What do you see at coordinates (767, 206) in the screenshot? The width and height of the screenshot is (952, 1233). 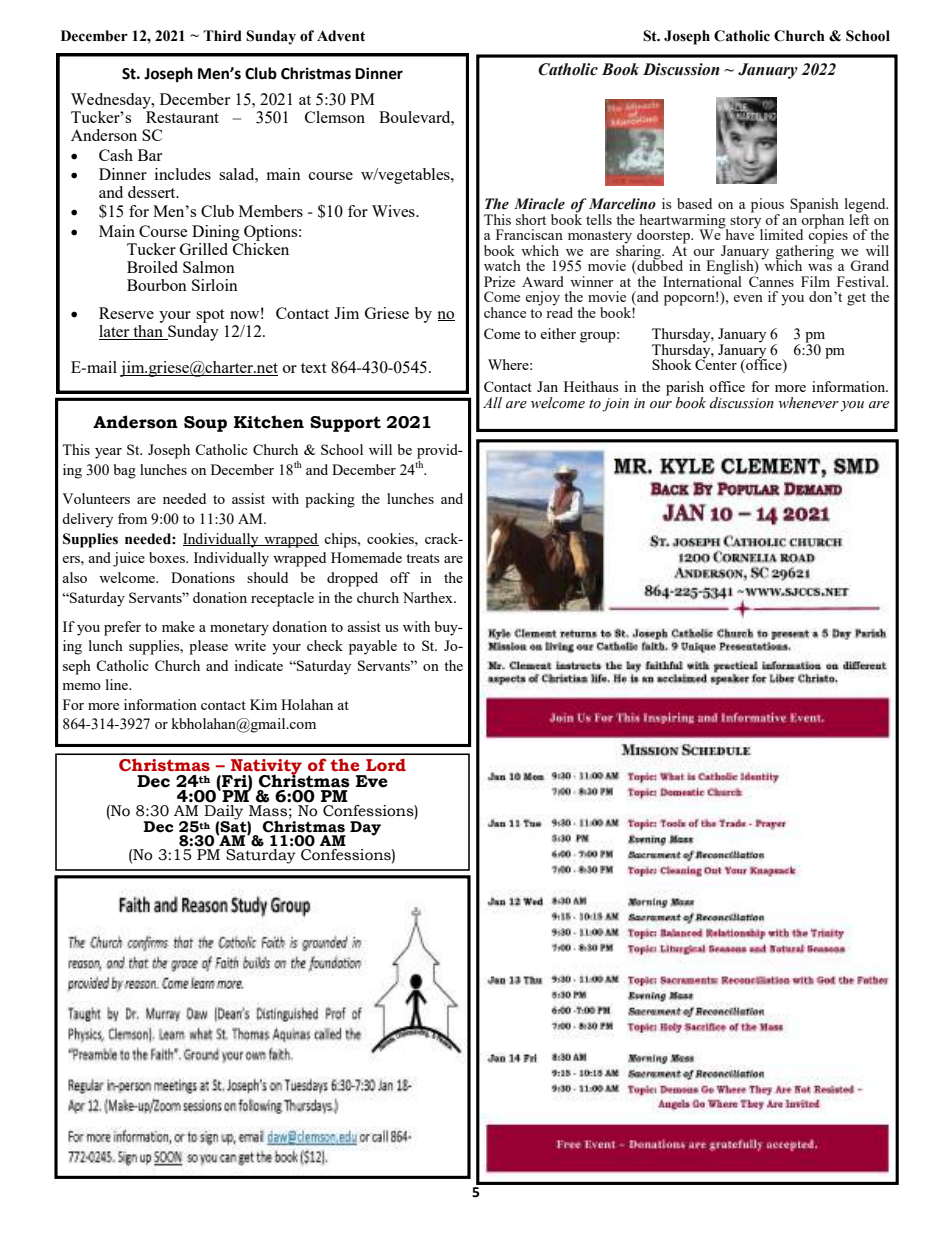 I see `pious` at bounding box center [767, 206].
